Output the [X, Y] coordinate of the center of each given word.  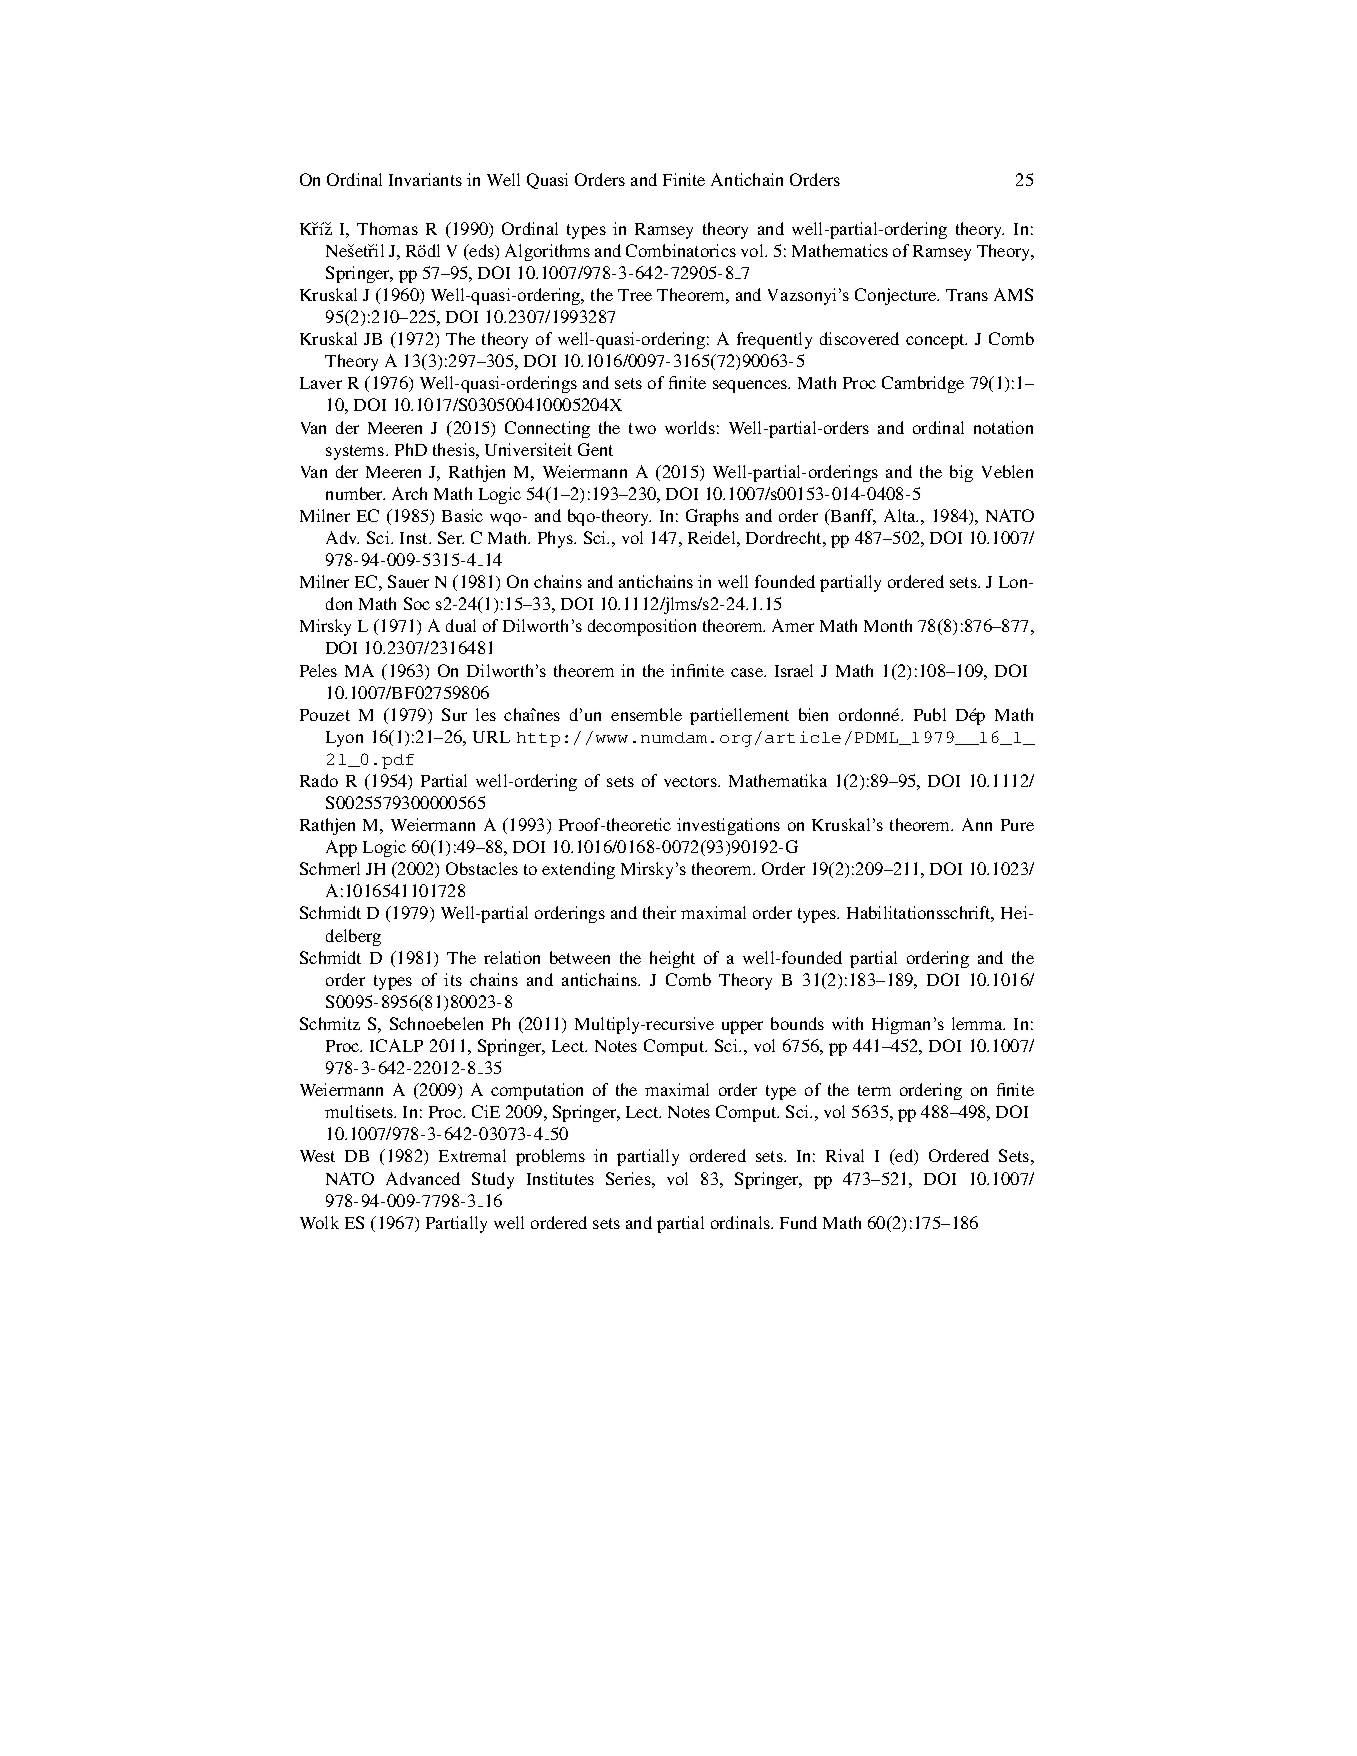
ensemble [646, 714]
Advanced [423, 1178]
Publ [930, 714]
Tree [635, 295]
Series [629, 1178]
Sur [454, 714]
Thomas [387, 228]
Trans [967, 295]
